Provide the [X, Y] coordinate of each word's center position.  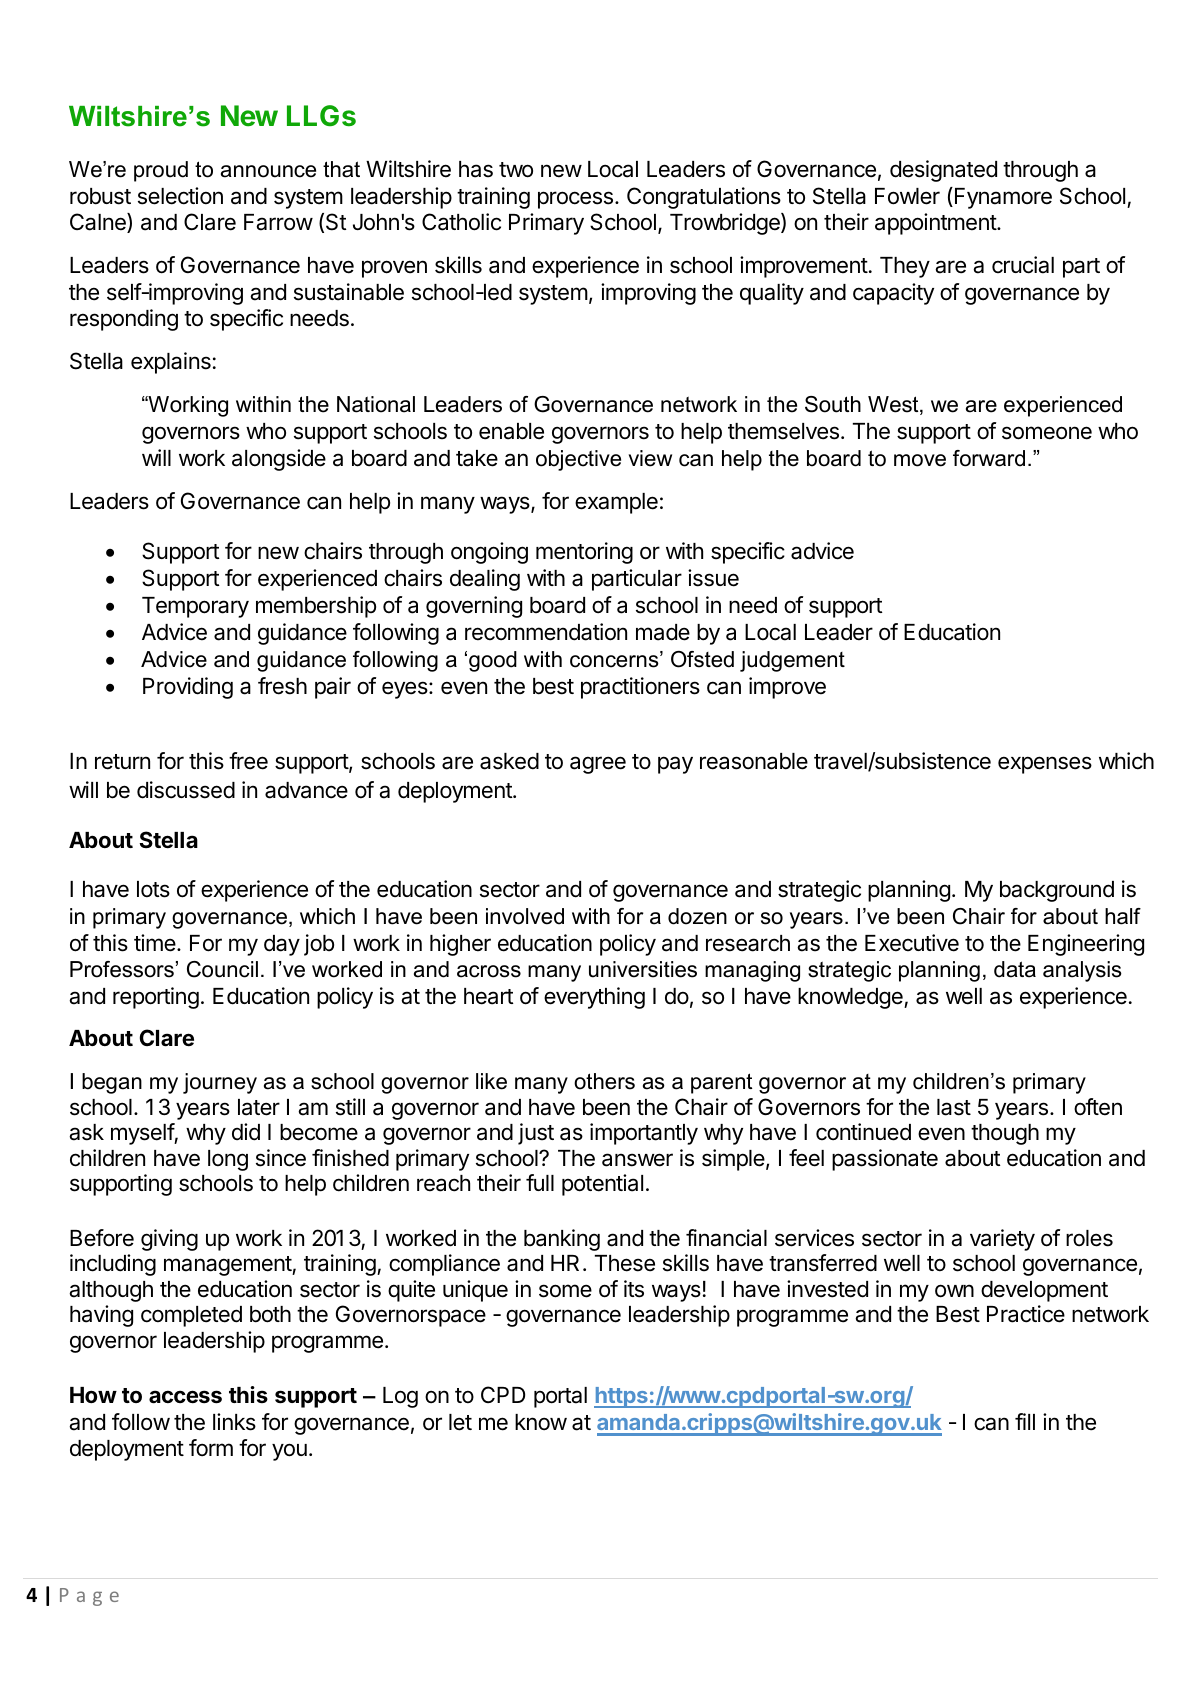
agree [598, 765]
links [234, 1422]
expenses [1045, 765]
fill [1025, 1421]
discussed [186, 790]
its [634, 1289]
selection [180, 196]
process [575, 200]
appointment [936, 224]
